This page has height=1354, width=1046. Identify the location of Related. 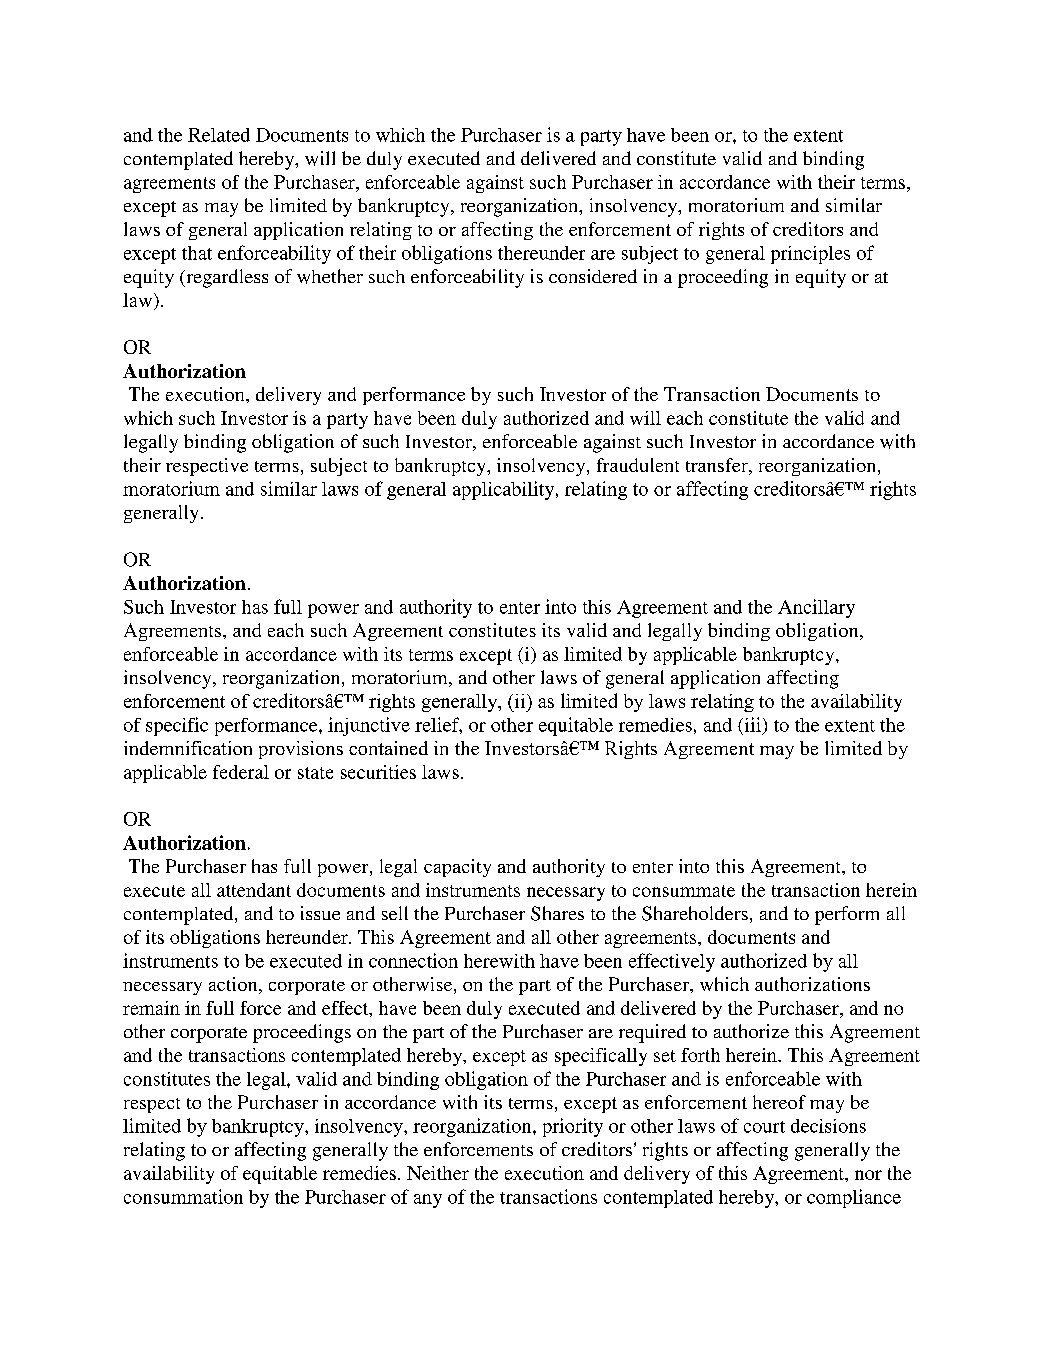
(219, 135).
